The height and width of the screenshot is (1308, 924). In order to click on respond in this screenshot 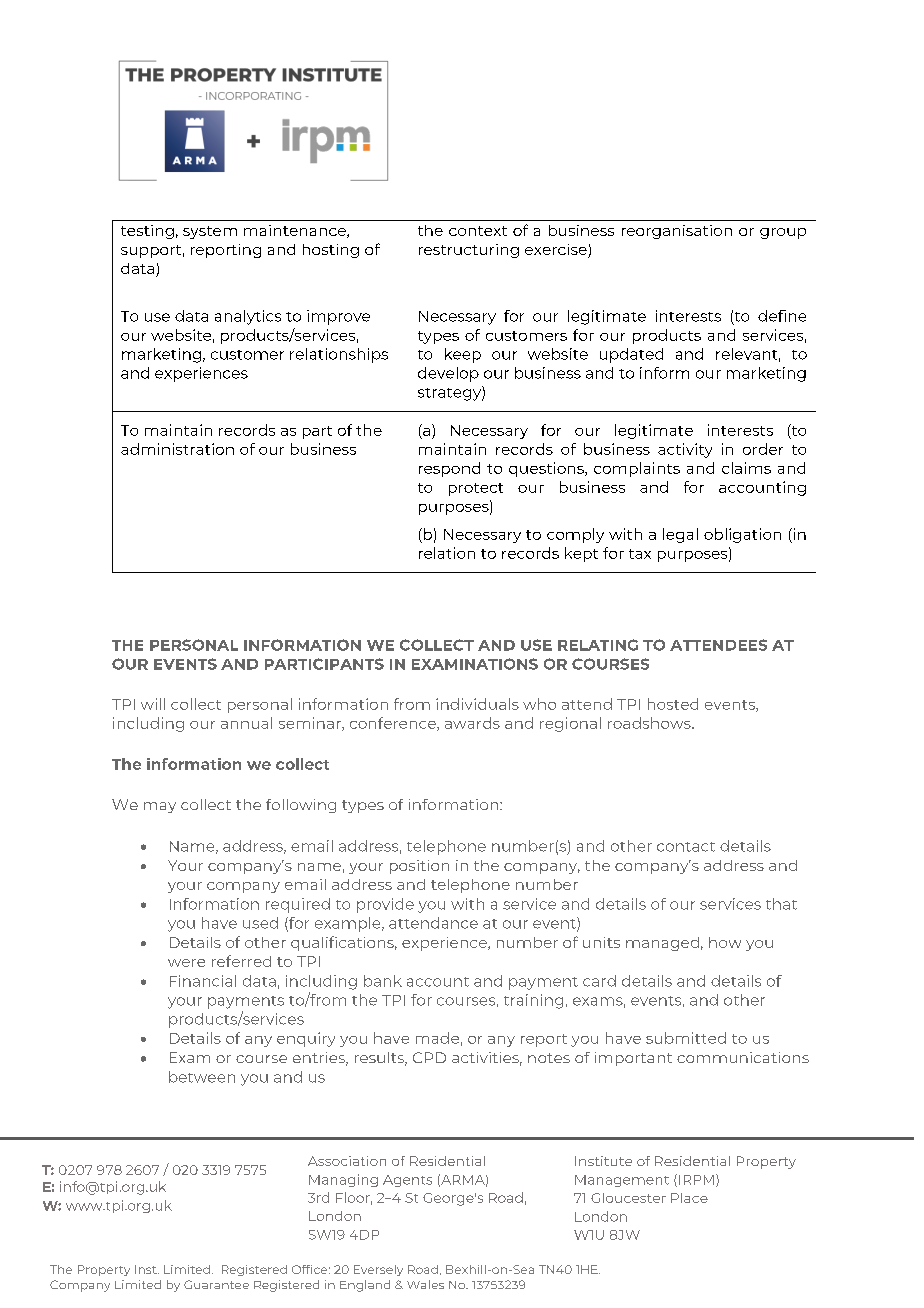, I will do `click(449, 469)`.
